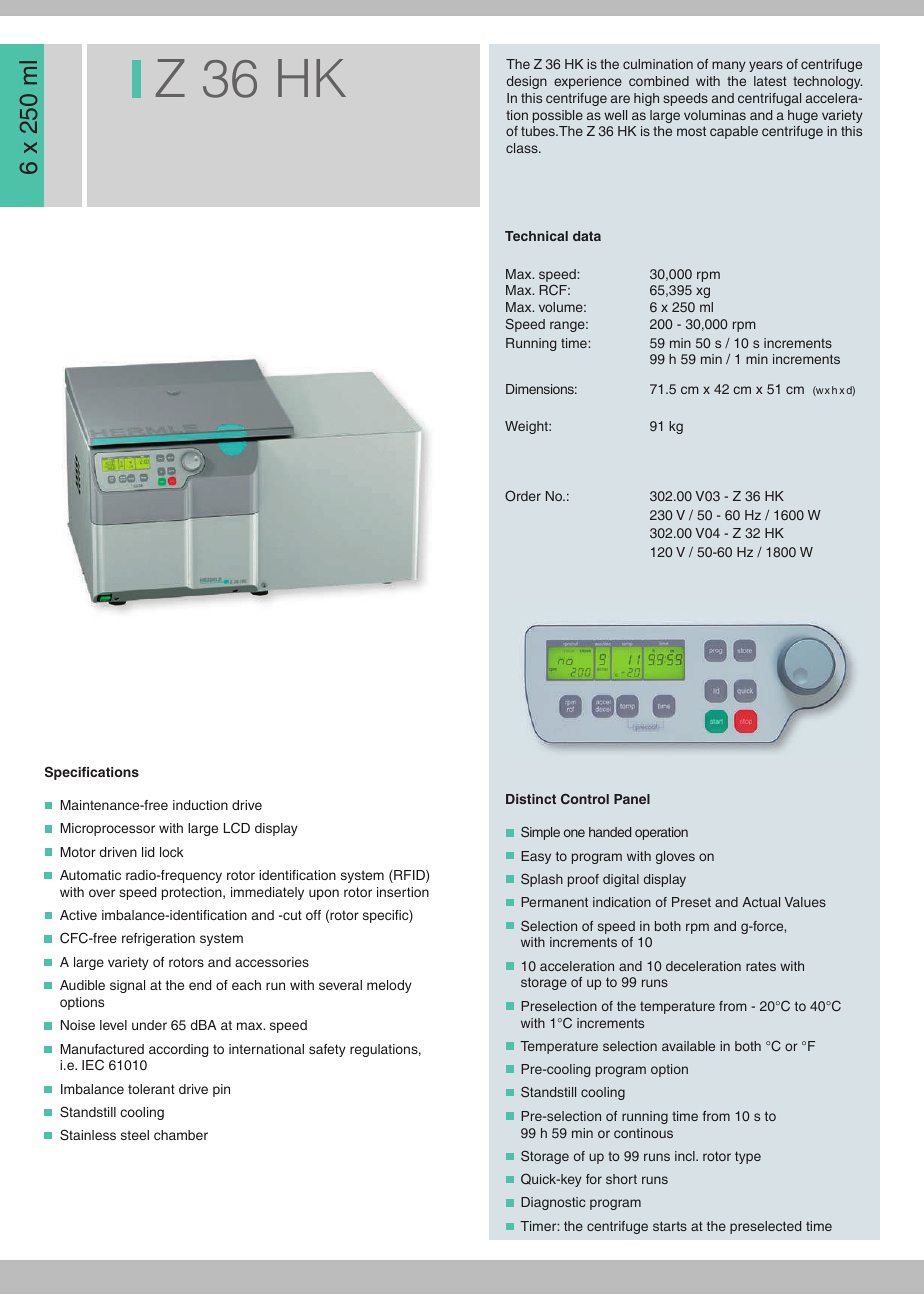  I want to click on centrifugal, so click(769, 99).
